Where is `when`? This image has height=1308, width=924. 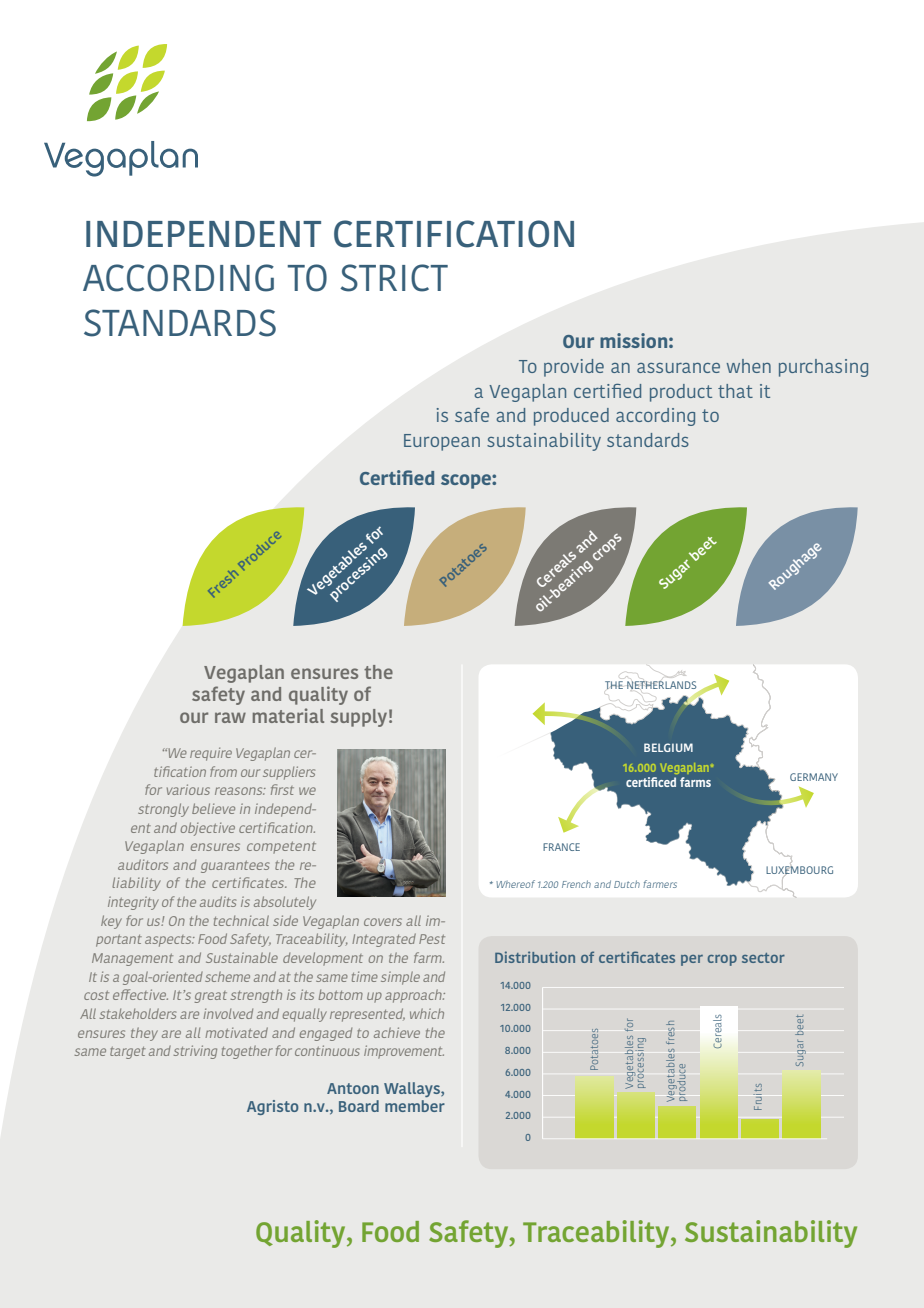 when is located at coordinates (749, 366).
